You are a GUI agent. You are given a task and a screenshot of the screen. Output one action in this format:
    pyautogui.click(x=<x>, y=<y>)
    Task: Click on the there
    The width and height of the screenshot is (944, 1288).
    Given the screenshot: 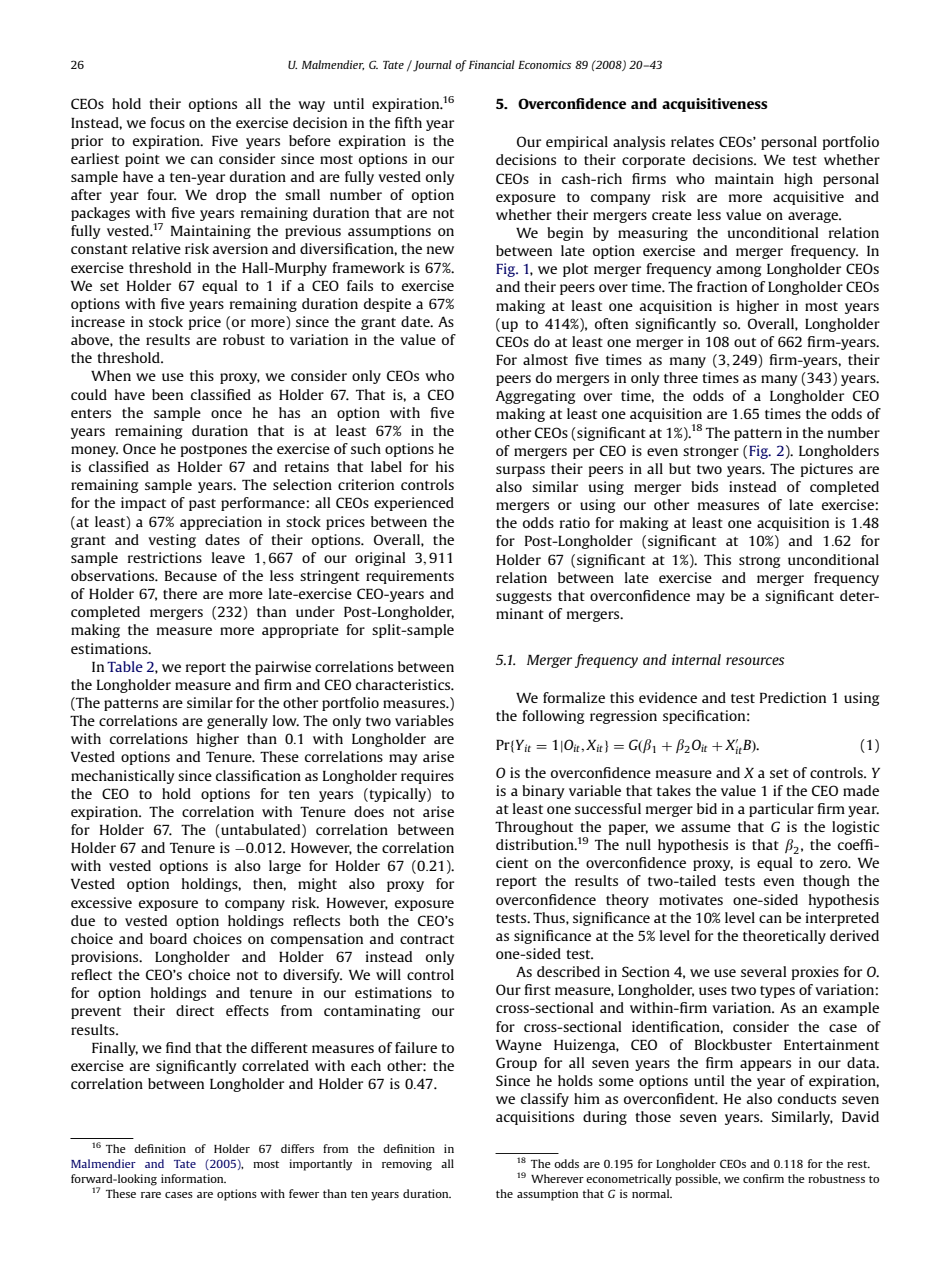 What is the action you would take?
    pyautogui.click(x=180, y=593)
